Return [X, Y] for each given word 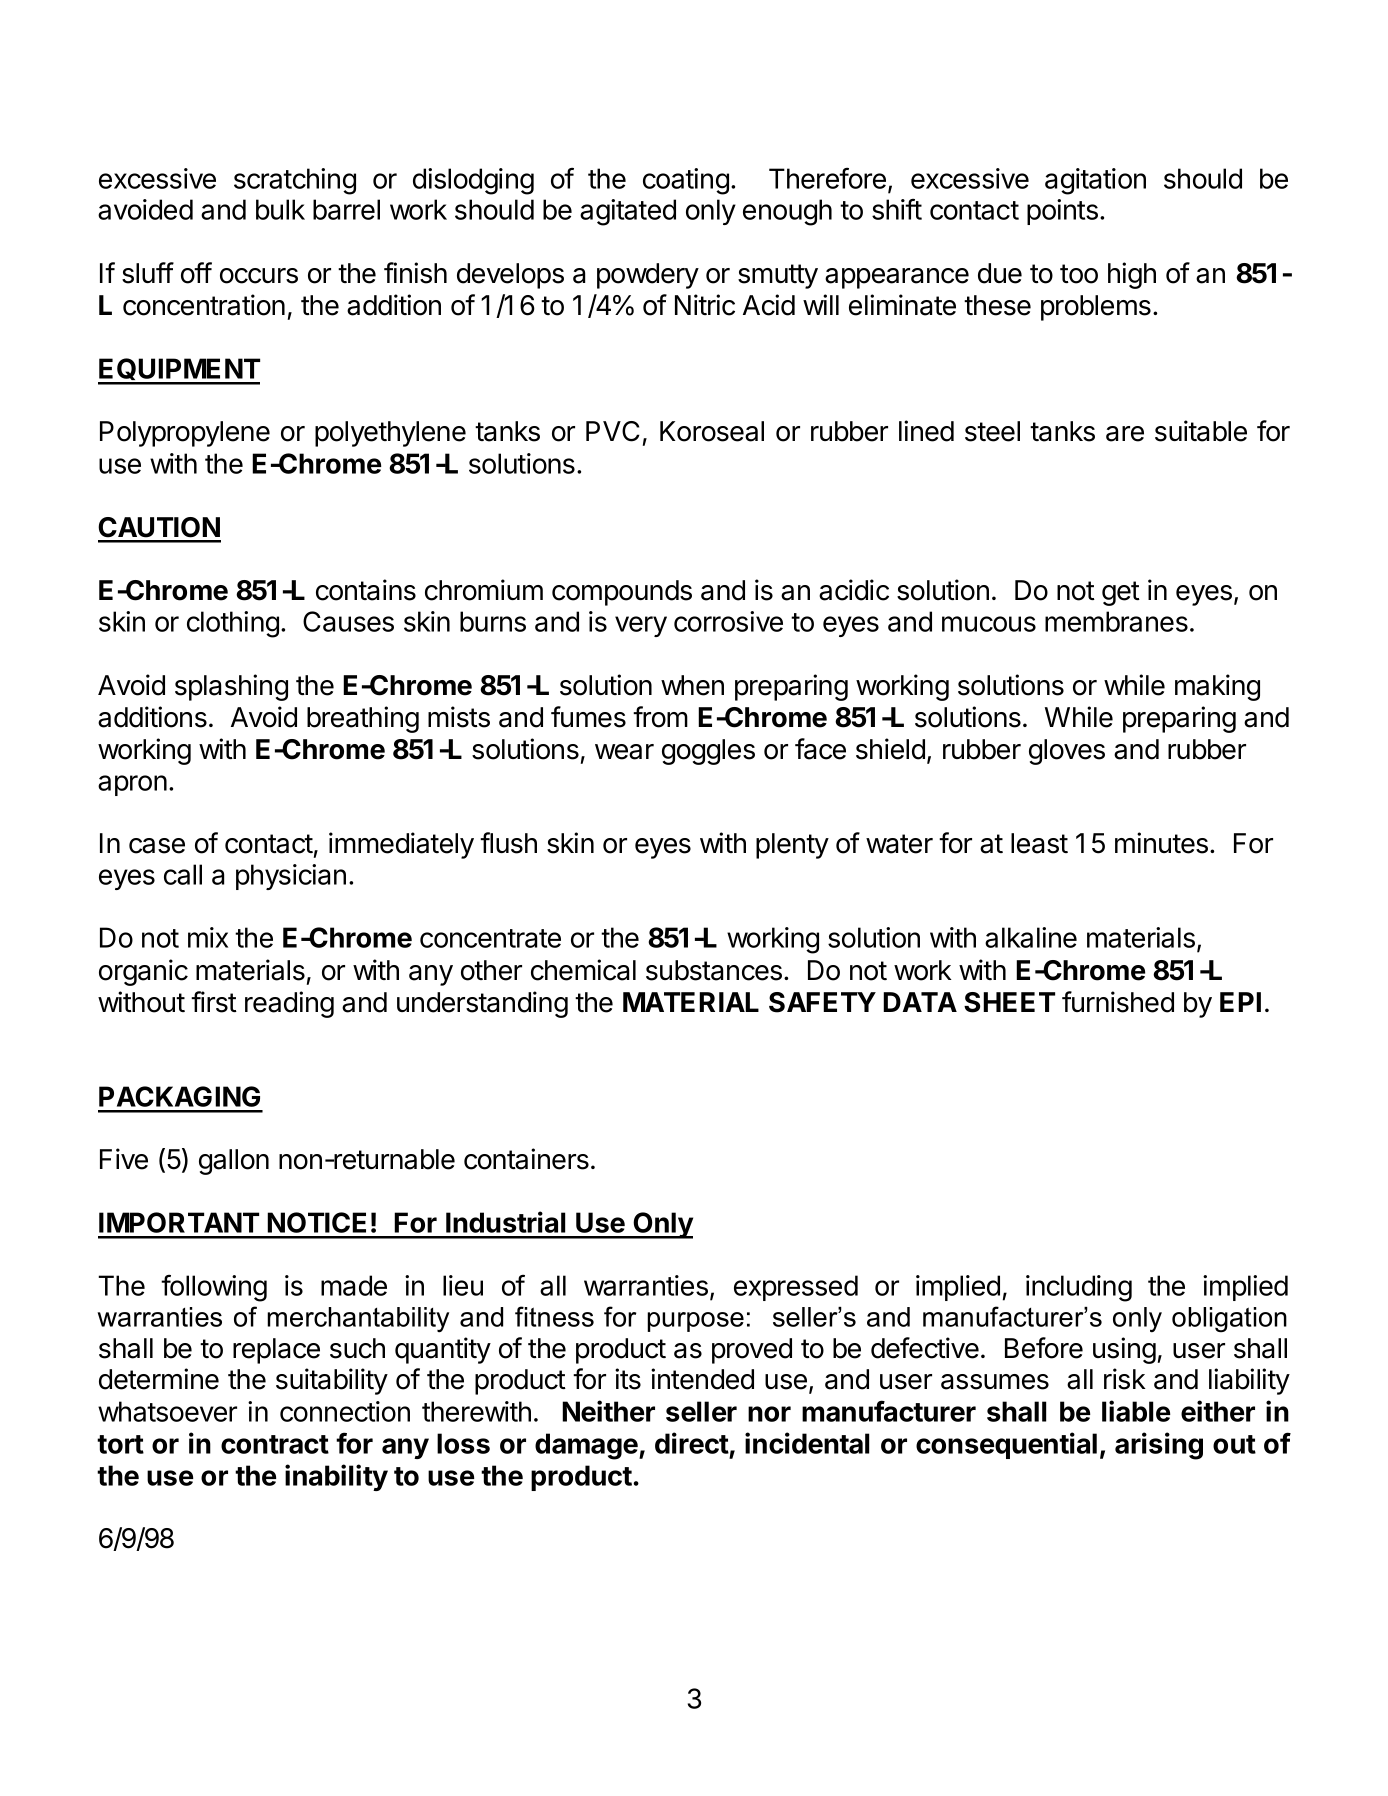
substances [714, 970]
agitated [628, 212]
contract [275, 1444]
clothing [233, 624]
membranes [1116, 621]
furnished [1118, 1002]
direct [692, 1443]
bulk [280, 209]
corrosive [728, 621]
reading [289, 1004]
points [1062, 212]
